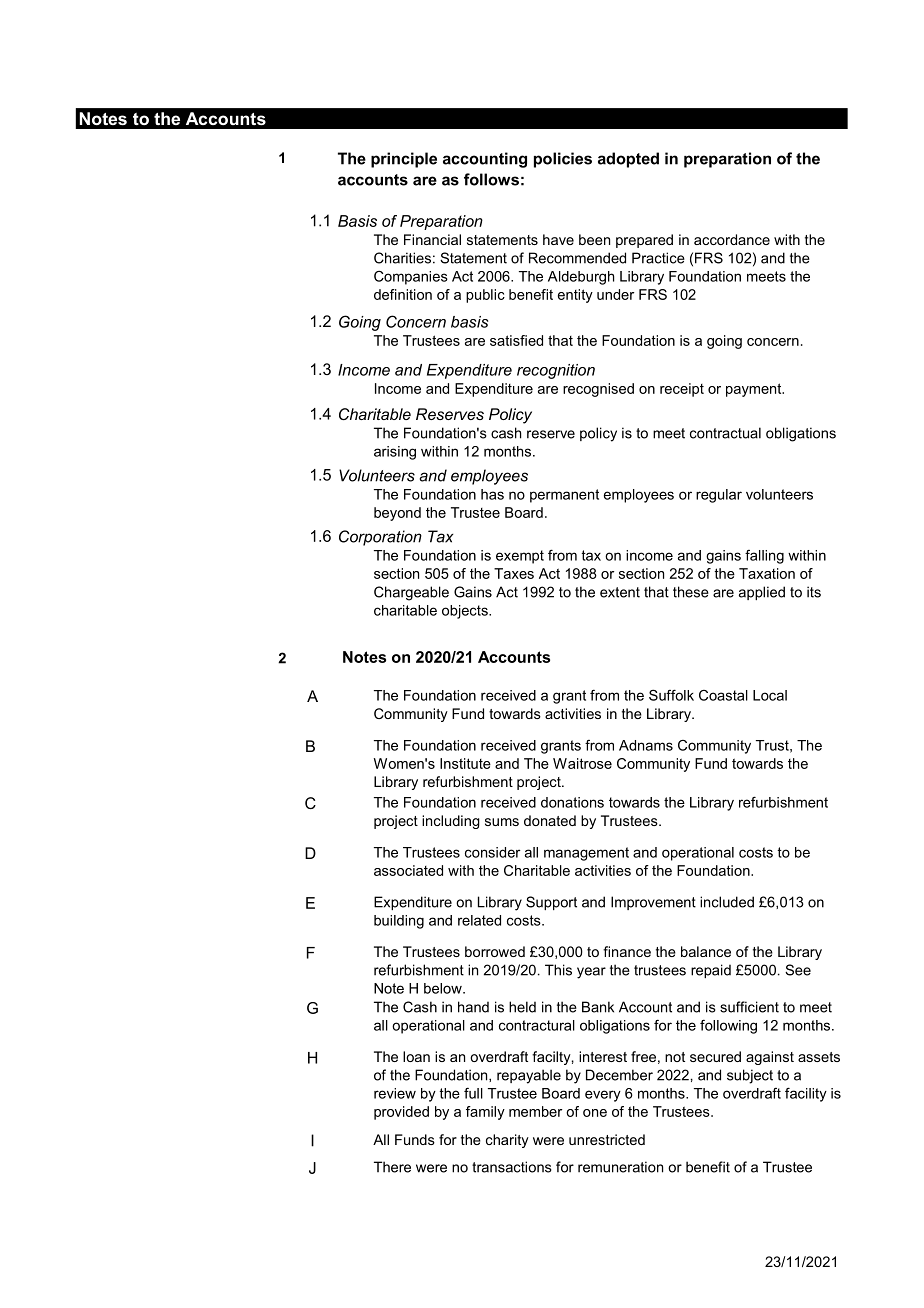  What do you see at coordinates (628, 160) in the image?
I see `adopted` at bounding box center [628, 160].
